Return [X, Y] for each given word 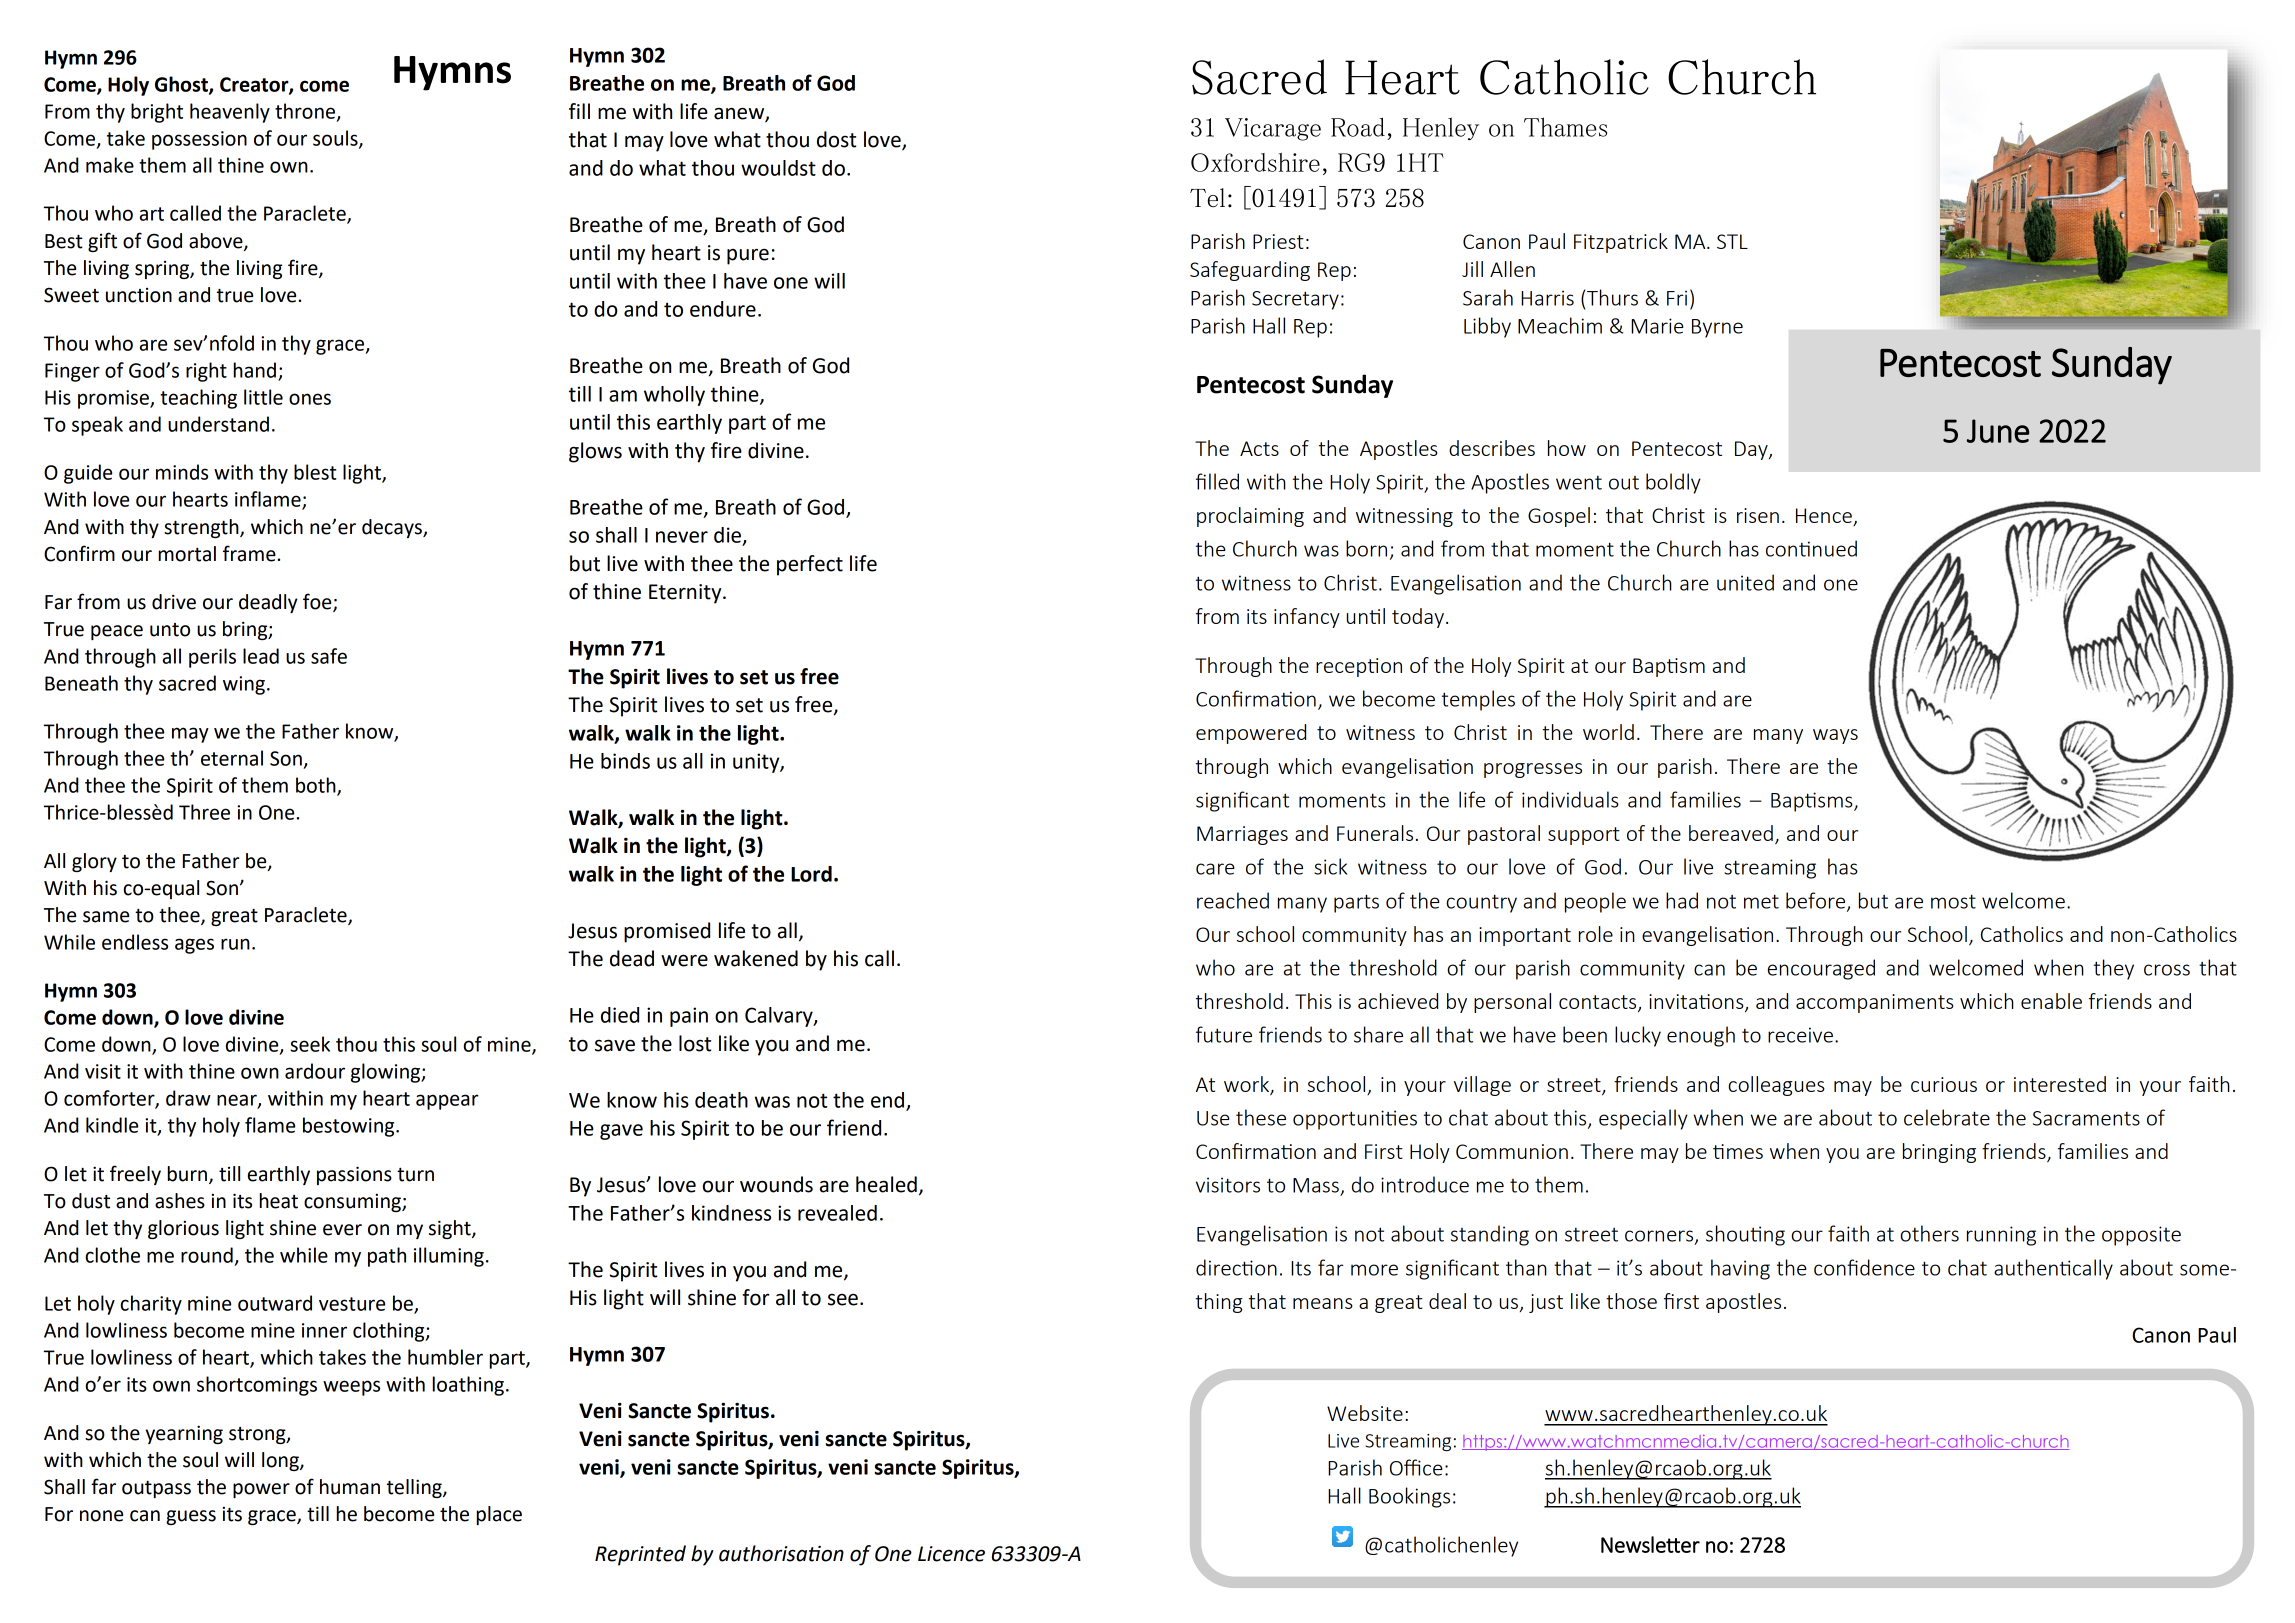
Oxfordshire [1255, 162]
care [1215, 869]
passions [354, 1175]
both [317, 786]
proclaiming [1250, 517]
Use [1213, 1118]
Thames [1565, 127]
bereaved [1731, 833]
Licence [951, 1554]
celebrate [1947, 1117]
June [1998, 431]
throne [306, 112]
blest [315, 472]
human [350, 1487]
